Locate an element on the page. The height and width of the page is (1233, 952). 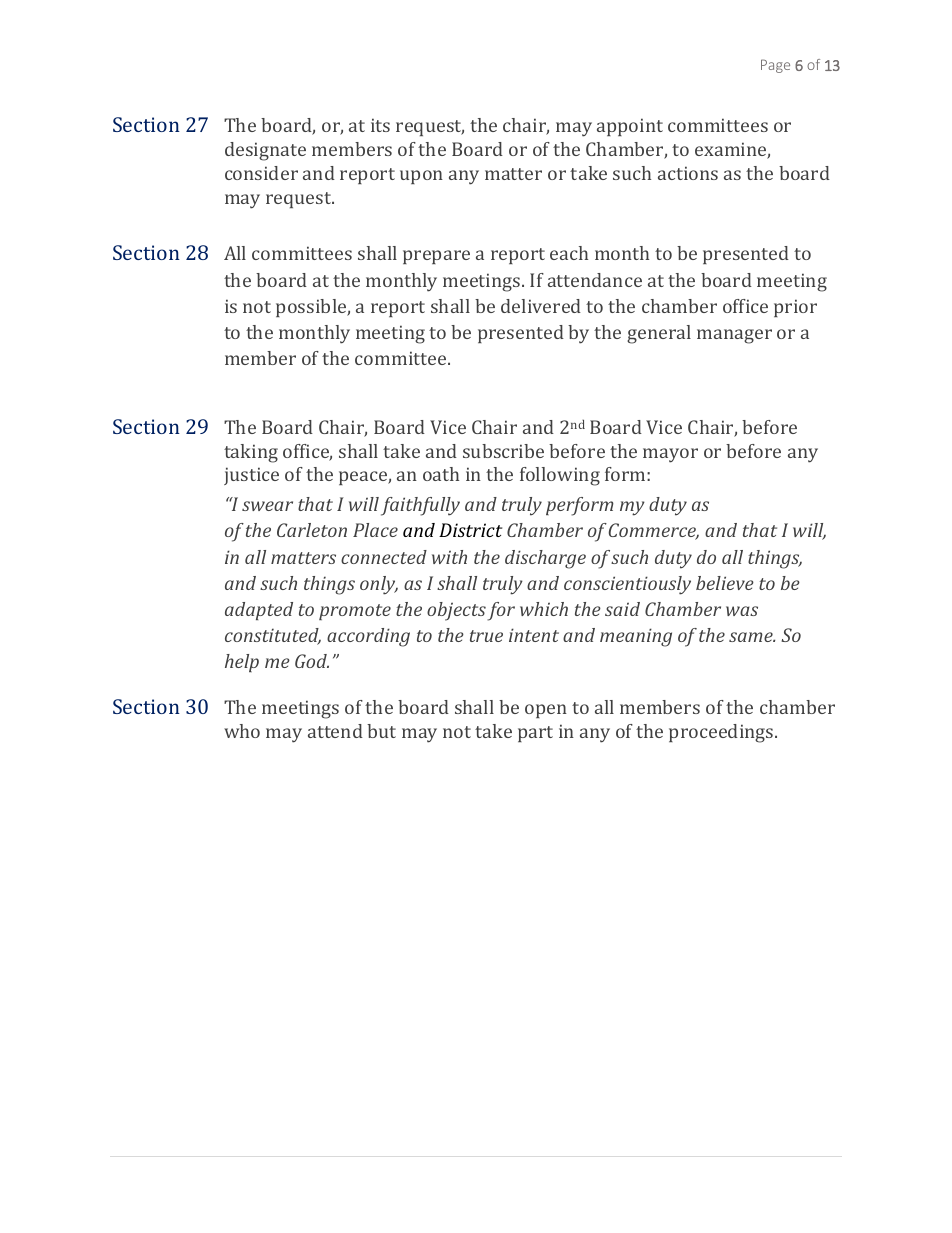
appoint is located at coordinates (630, 127).
